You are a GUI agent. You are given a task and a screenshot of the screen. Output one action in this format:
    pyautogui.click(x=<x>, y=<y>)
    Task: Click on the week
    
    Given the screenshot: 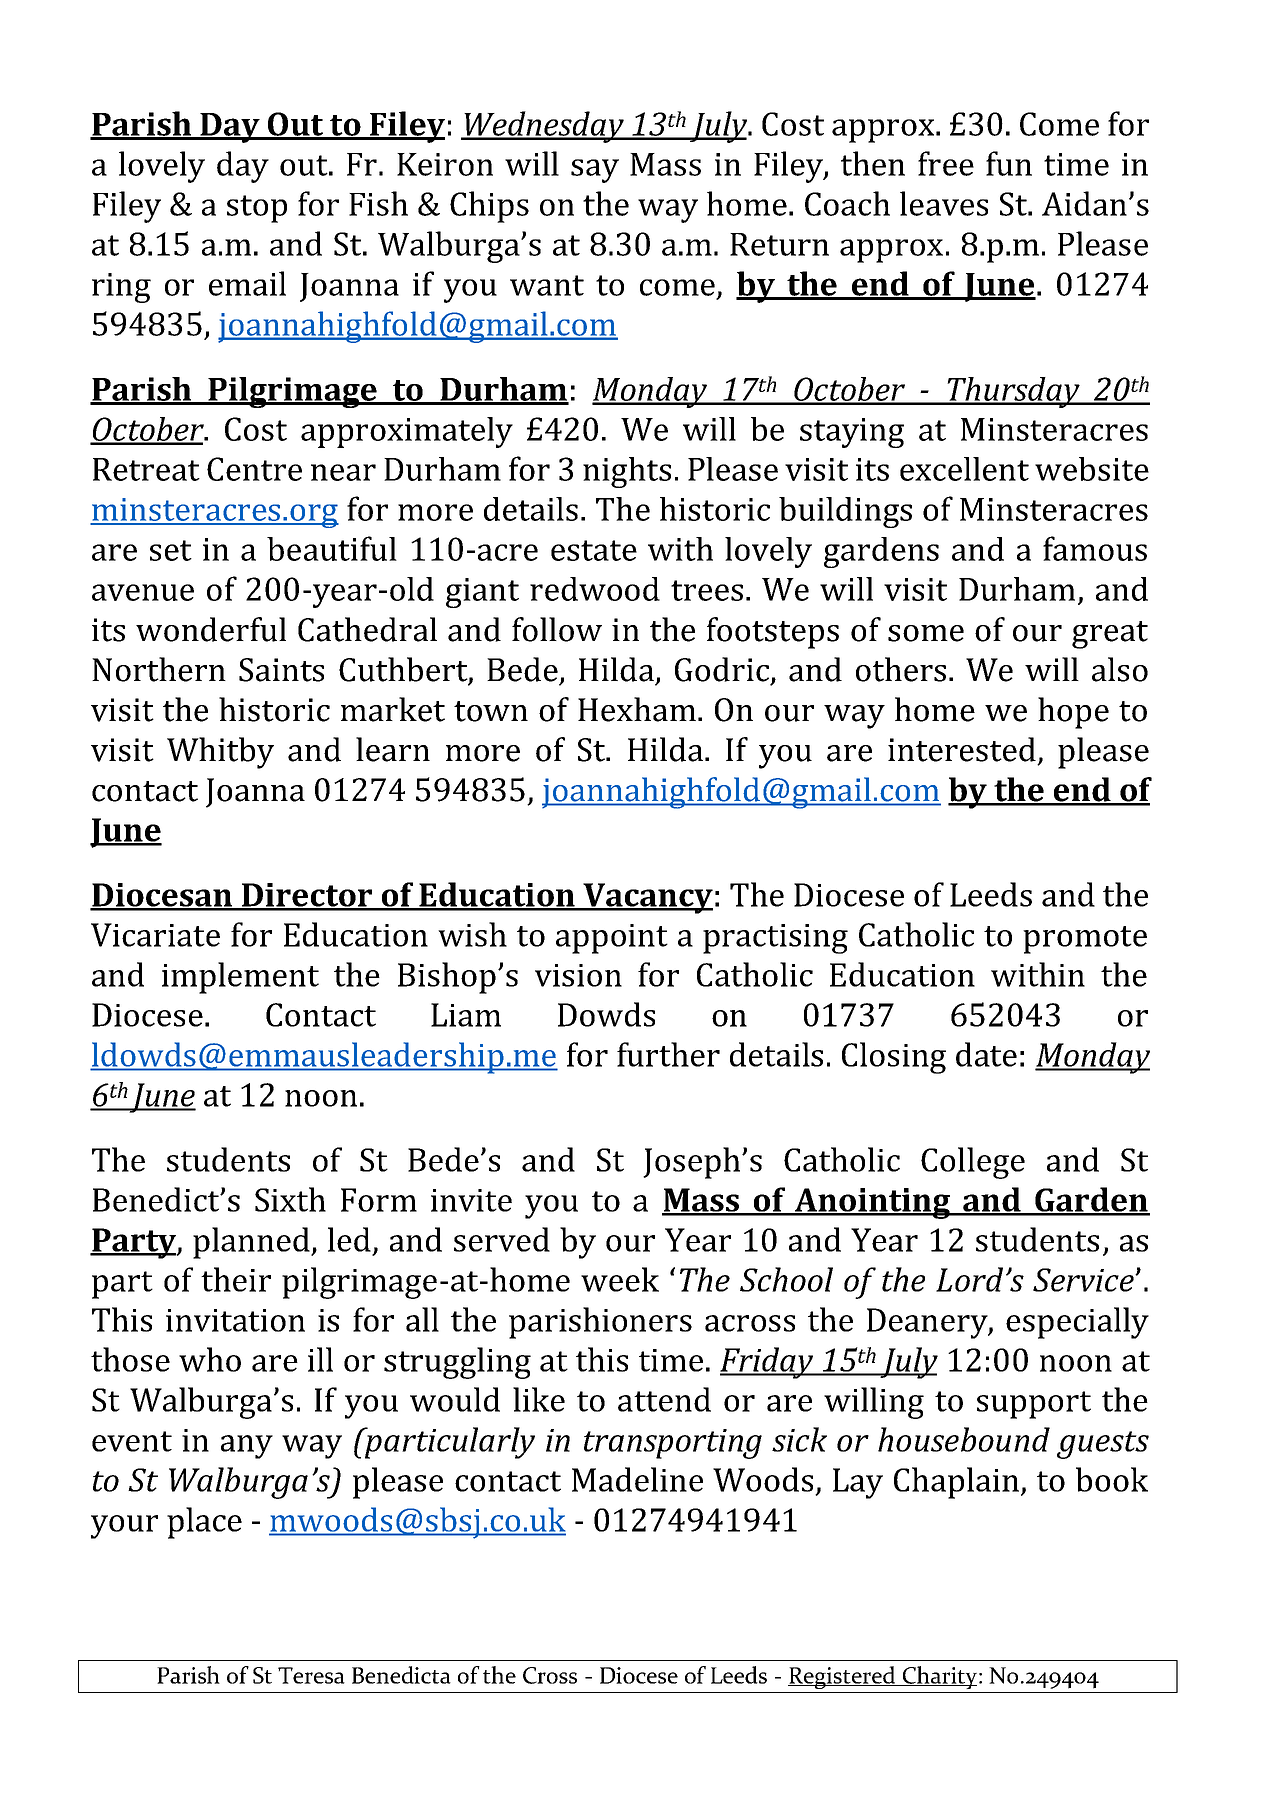 What is the action you would take?
    pyautogui.click(x=620, y=1279)
